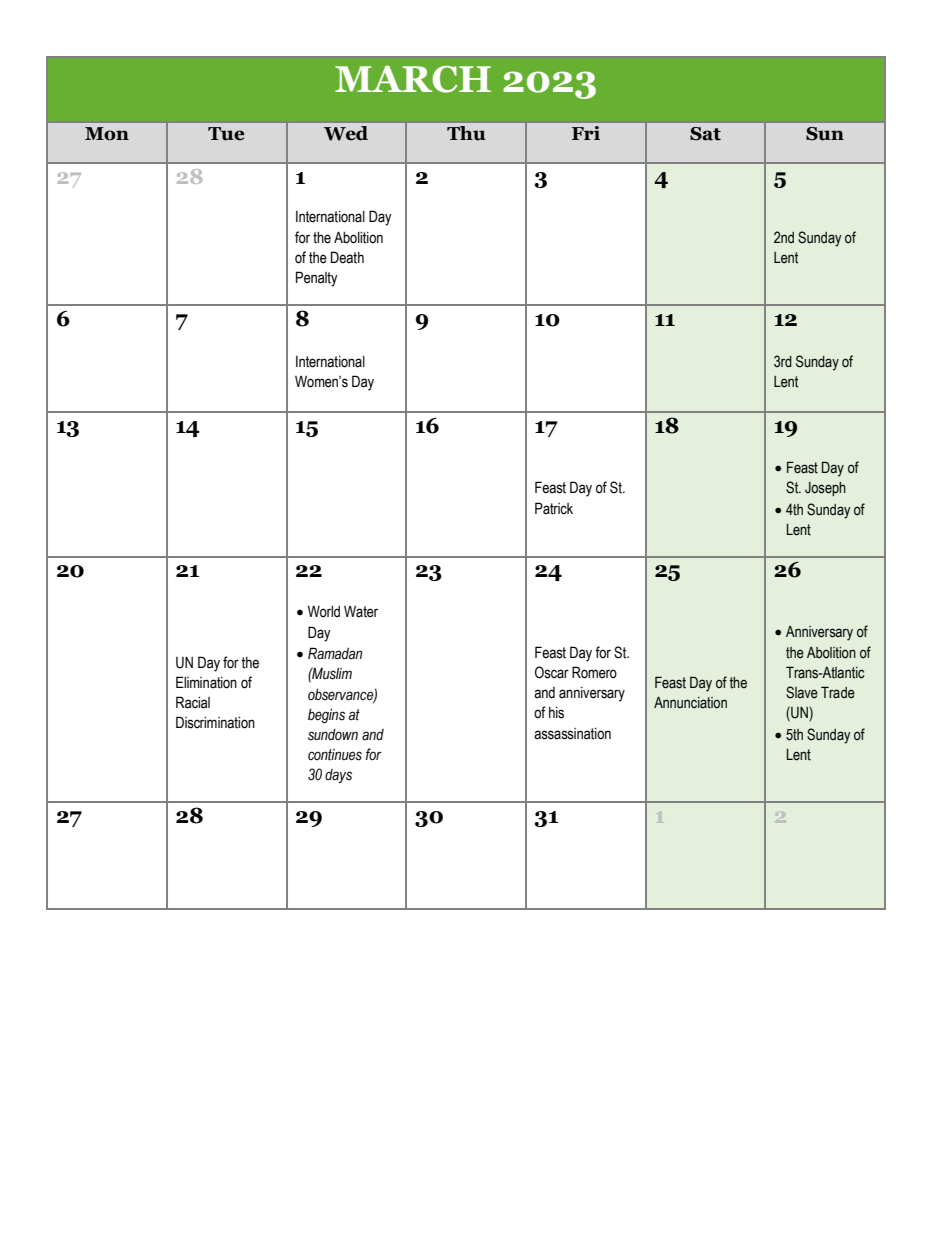 This screenshot has width=952, height=1233. Describe the element at coordinates (226, 134) in the screenshot. I see `Tue` at that location.
